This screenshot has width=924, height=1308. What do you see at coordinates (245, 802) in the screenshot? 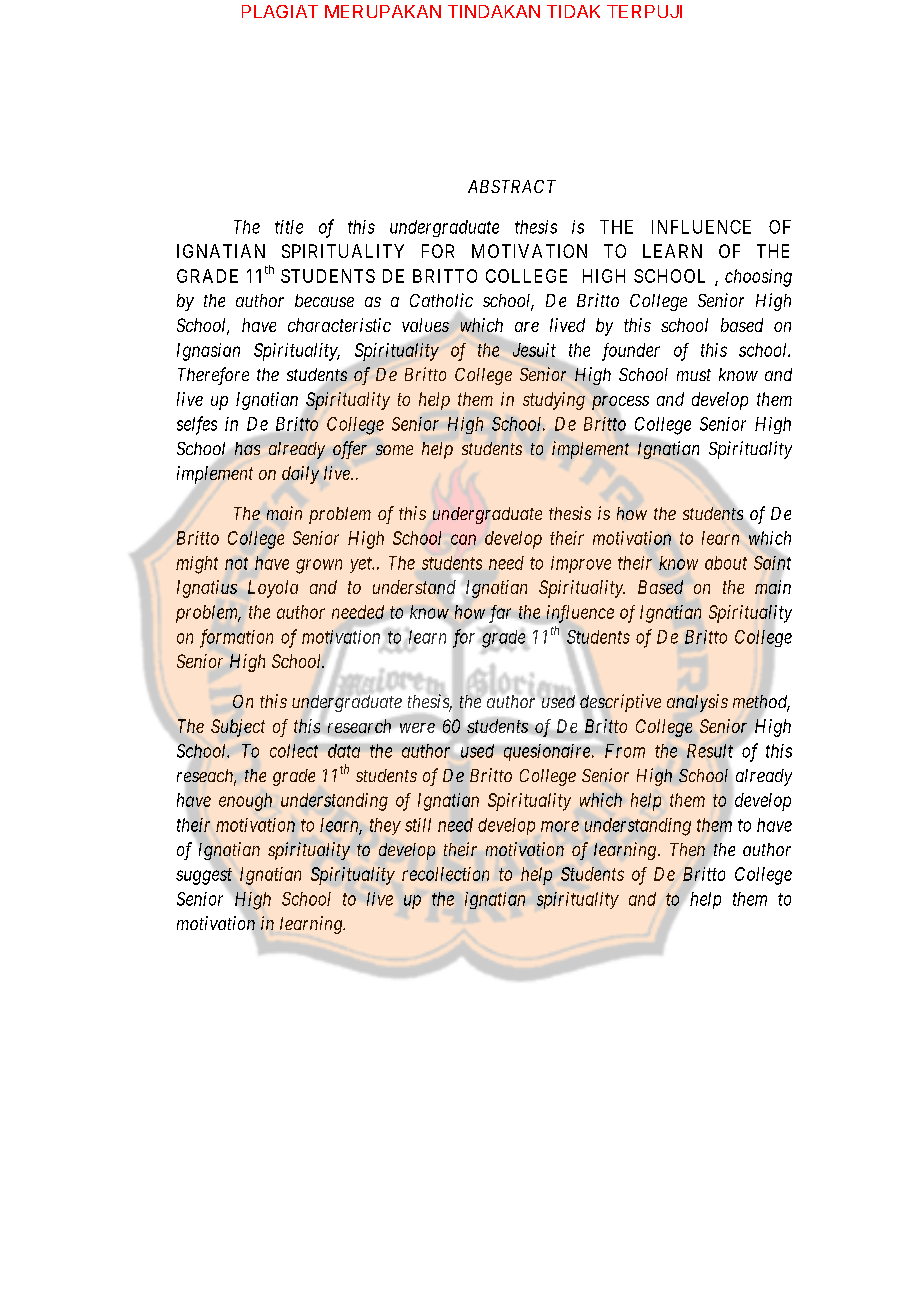
I see `enough` at bounding box center [245, 802].
